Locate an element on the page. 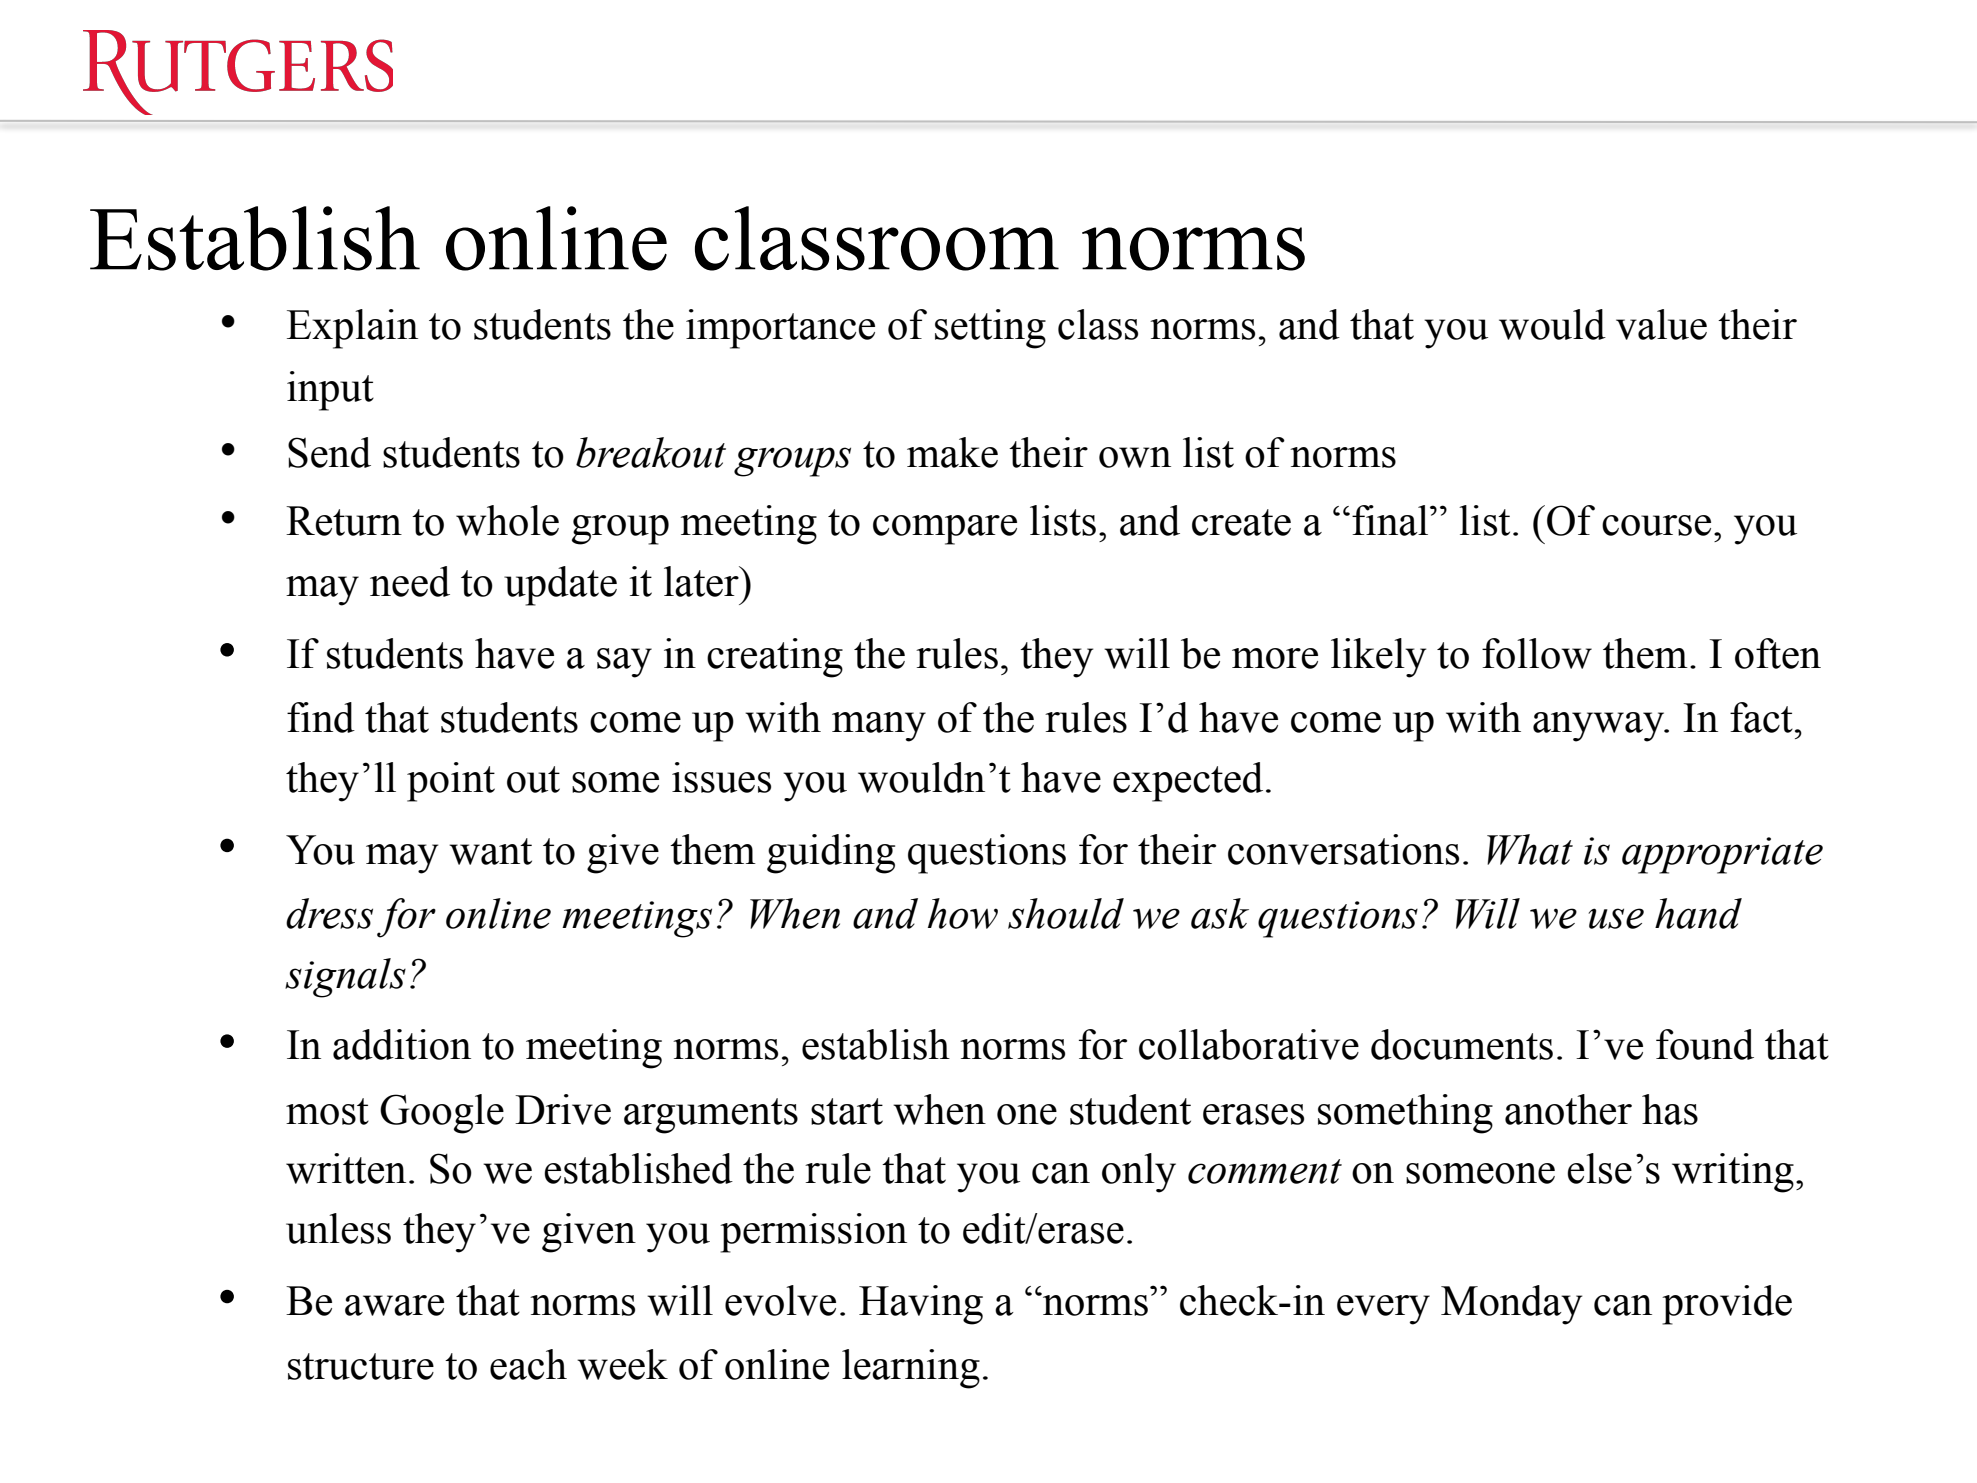 This page has height=1483, width=1977. Explain is located at coordinates (352, 329).
